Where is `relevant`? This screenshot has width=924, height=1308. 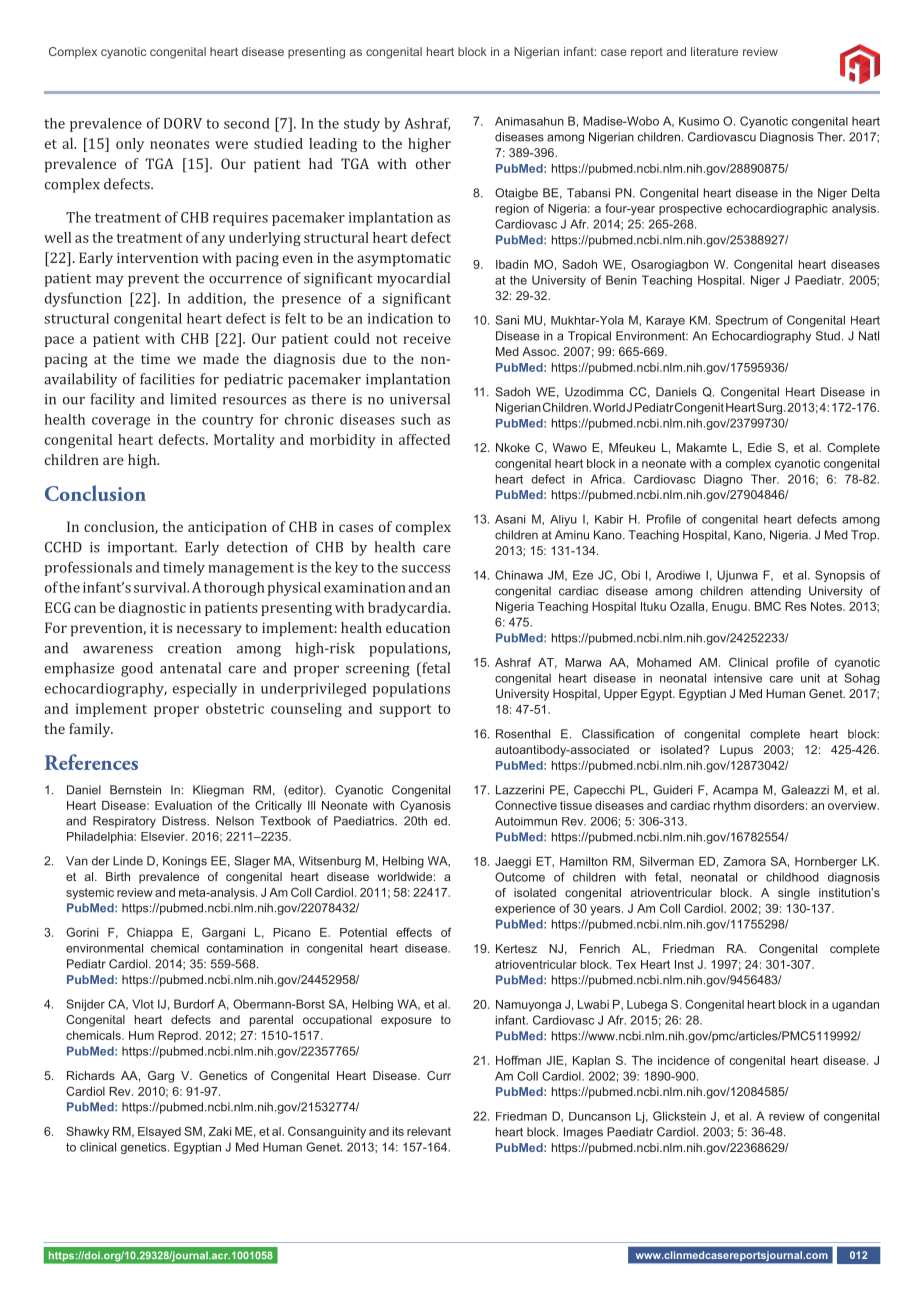 relevant is located at coordinates (429, 1131).
